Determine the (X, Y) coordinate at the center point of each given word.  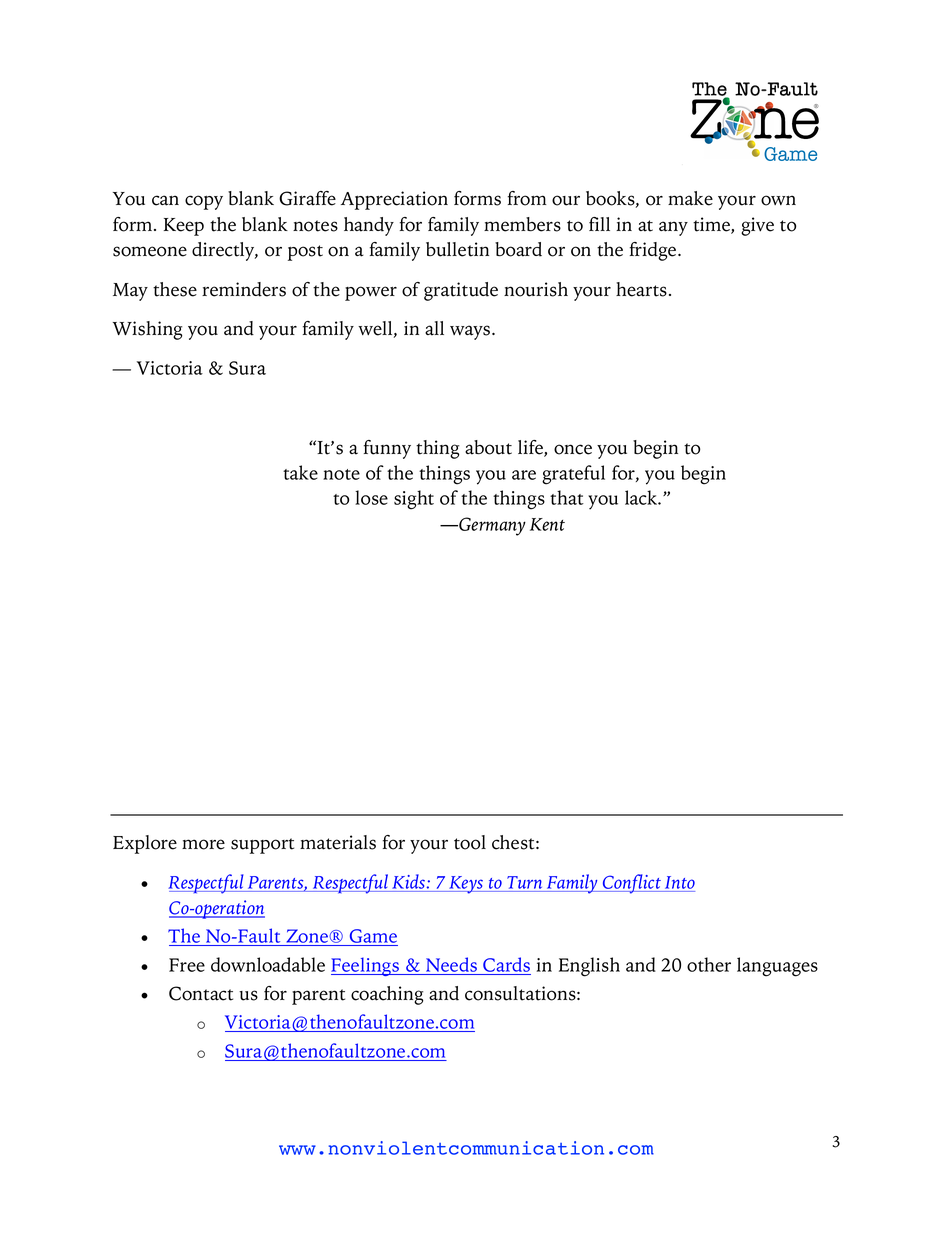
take (300, 472)
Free (187, 965)
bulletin (457, 249)
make (690, 198)
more (203, 844)
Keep (184, 227)
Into (680, 882)
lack (642, 497)
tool (470, 842)
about (488, 447)
